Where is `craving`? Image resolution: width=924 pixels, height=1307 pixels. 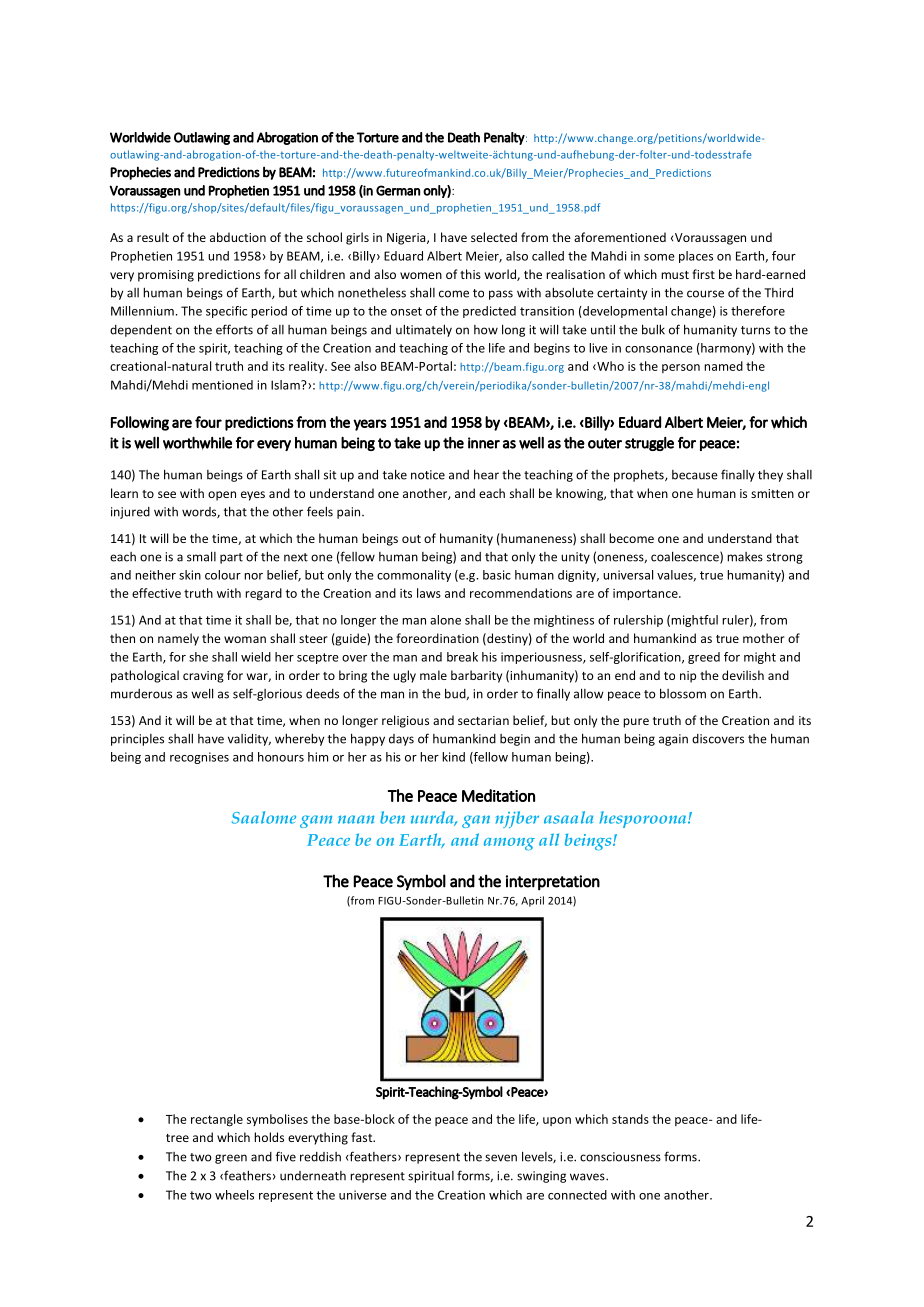
craving is located at coordinates (203, 677).
